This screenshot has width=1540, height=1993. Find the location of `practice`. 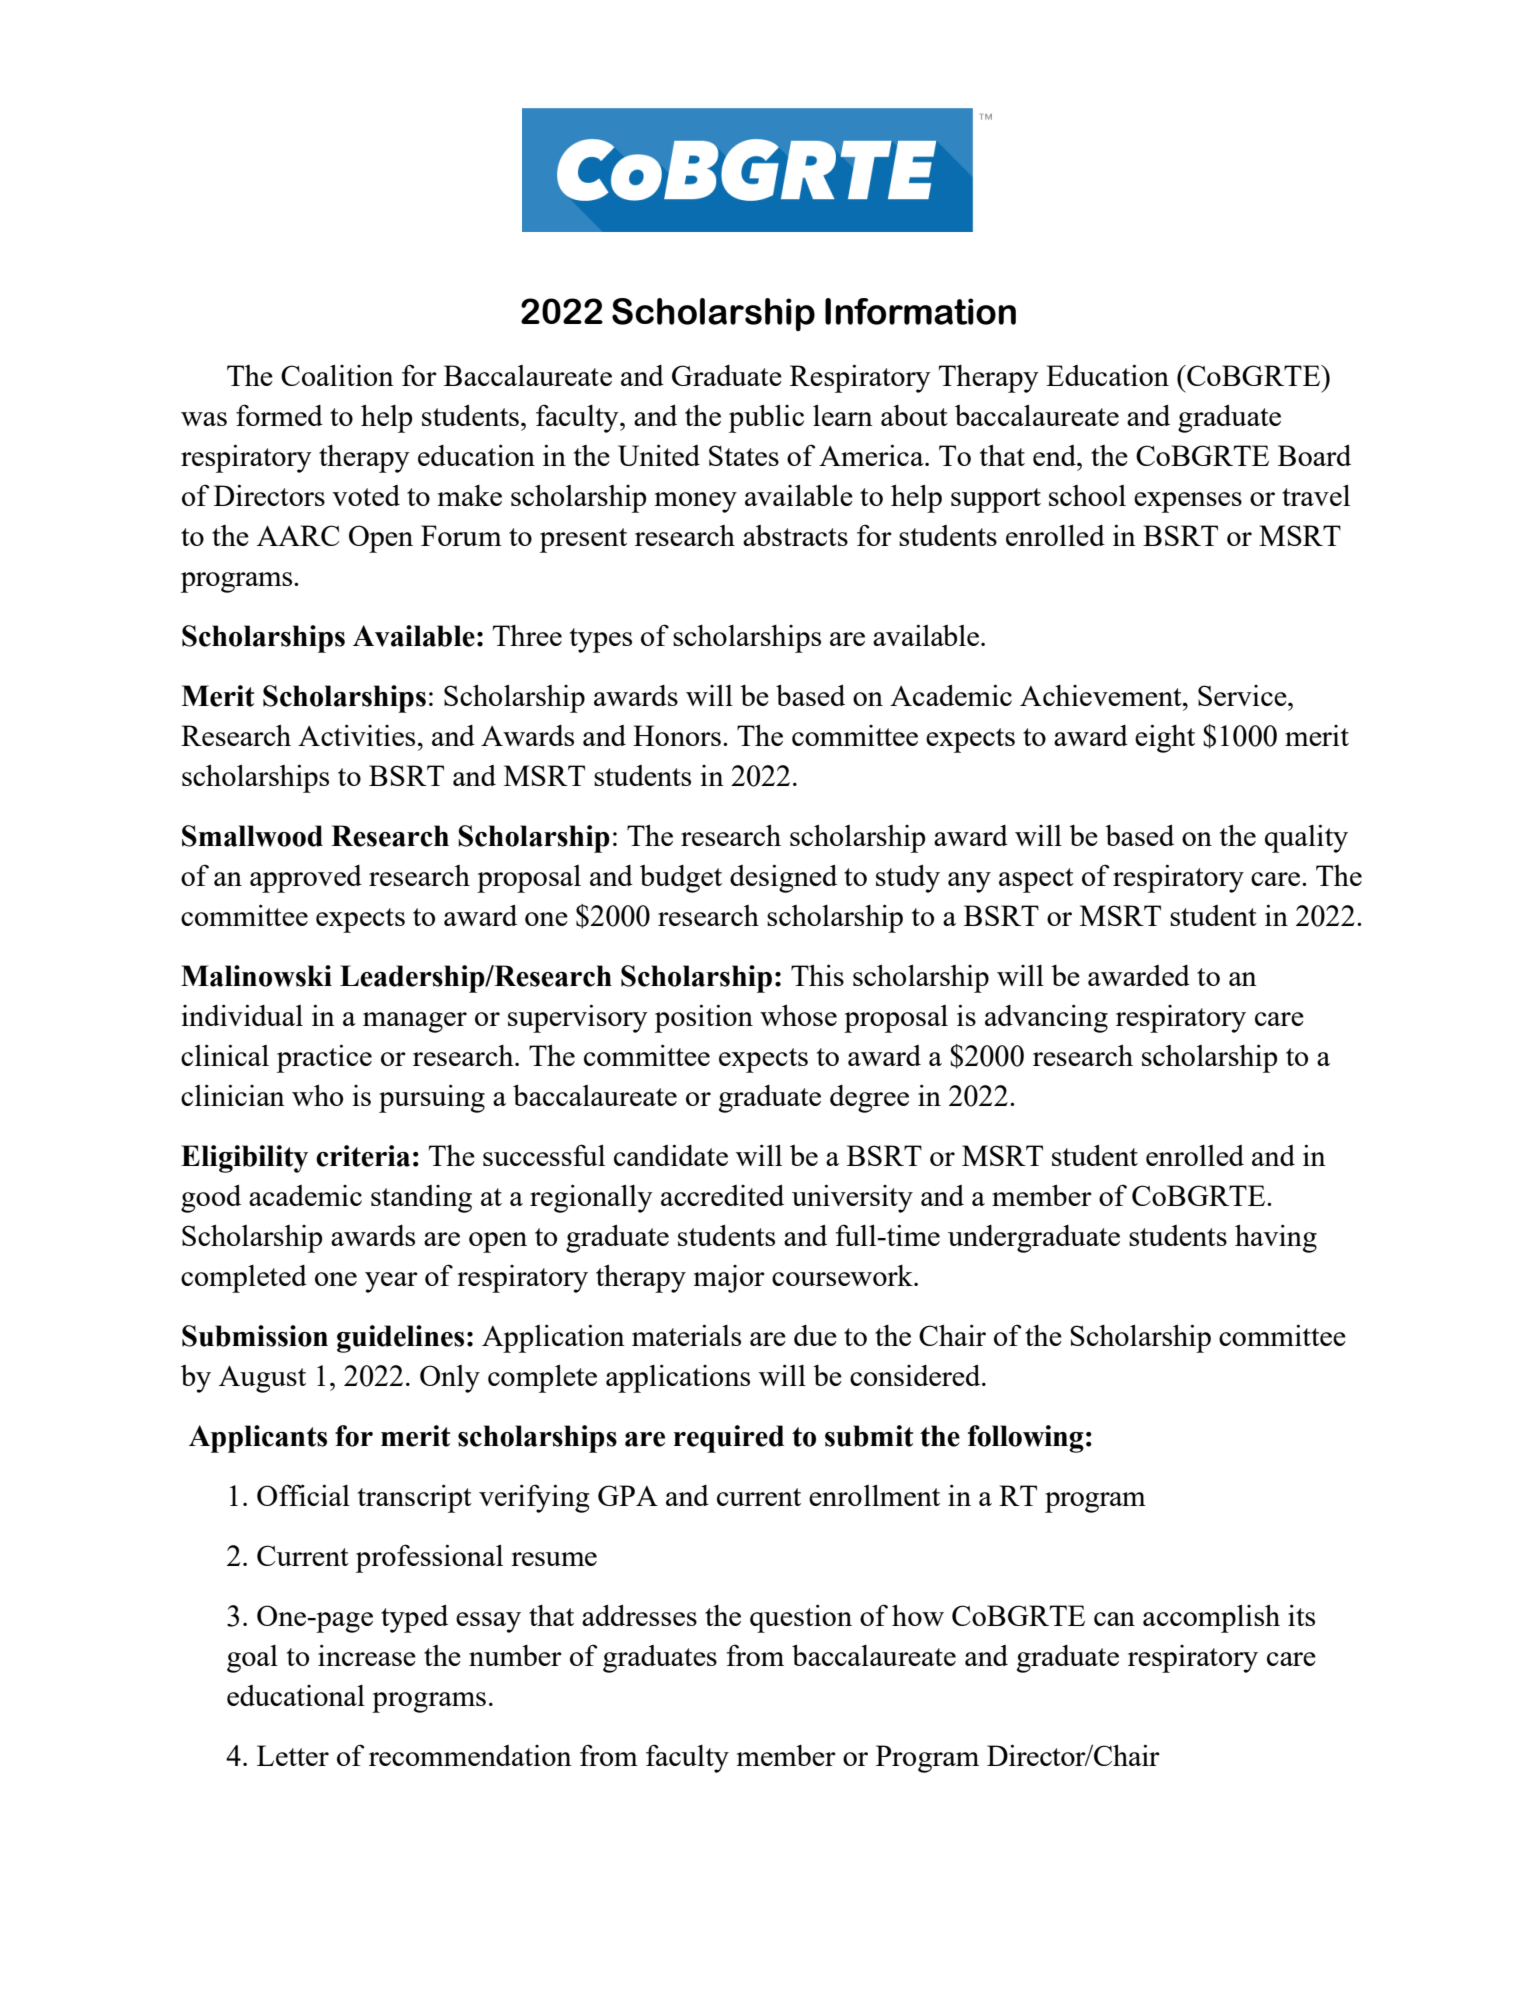

practice is located at coordinates (324, 1059).
